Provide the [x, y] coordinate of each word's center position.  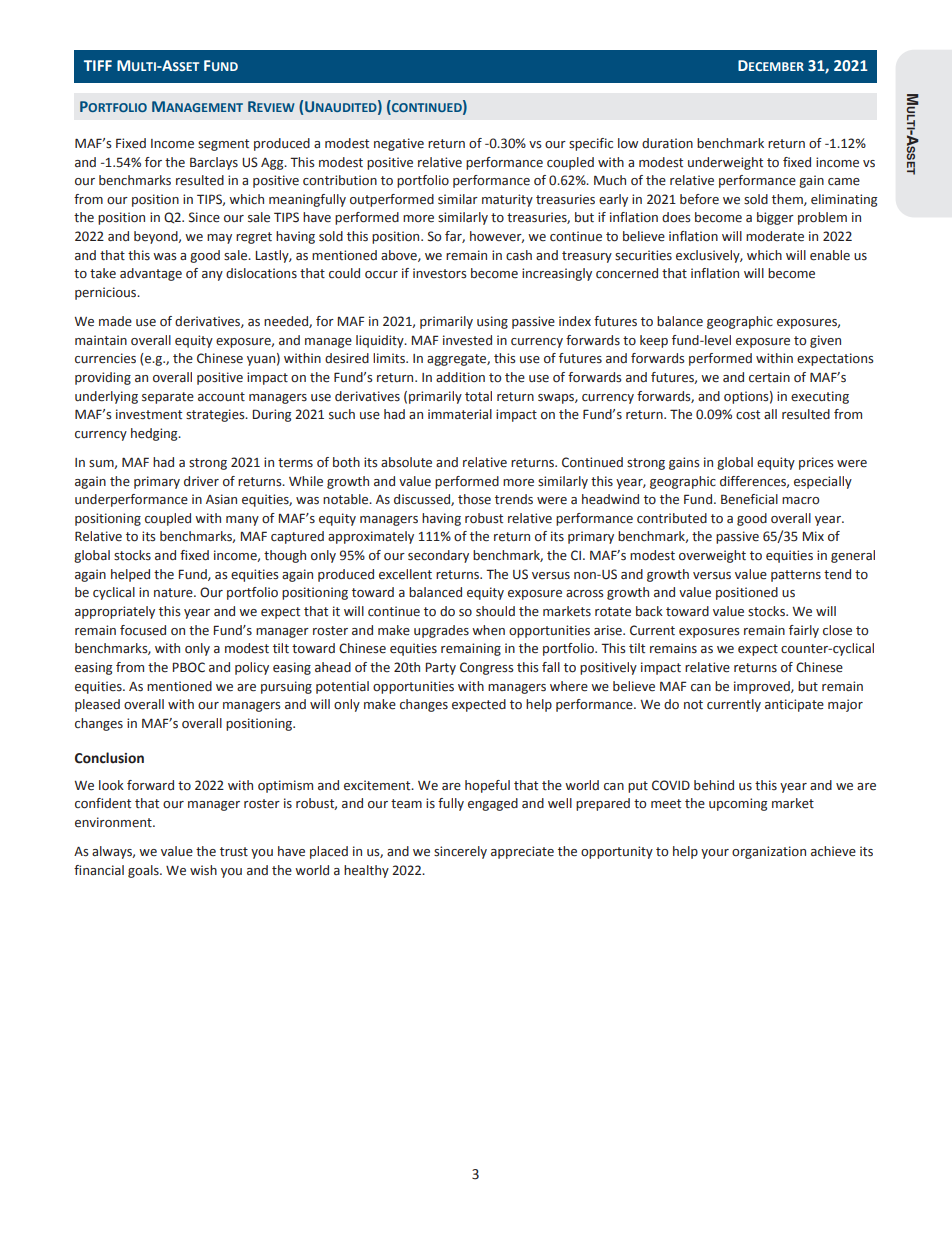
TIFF [98, 65]
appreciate [522, 852]
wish [203, 870]
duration [667, 143]
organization [769, 852]
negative [399, 144]
